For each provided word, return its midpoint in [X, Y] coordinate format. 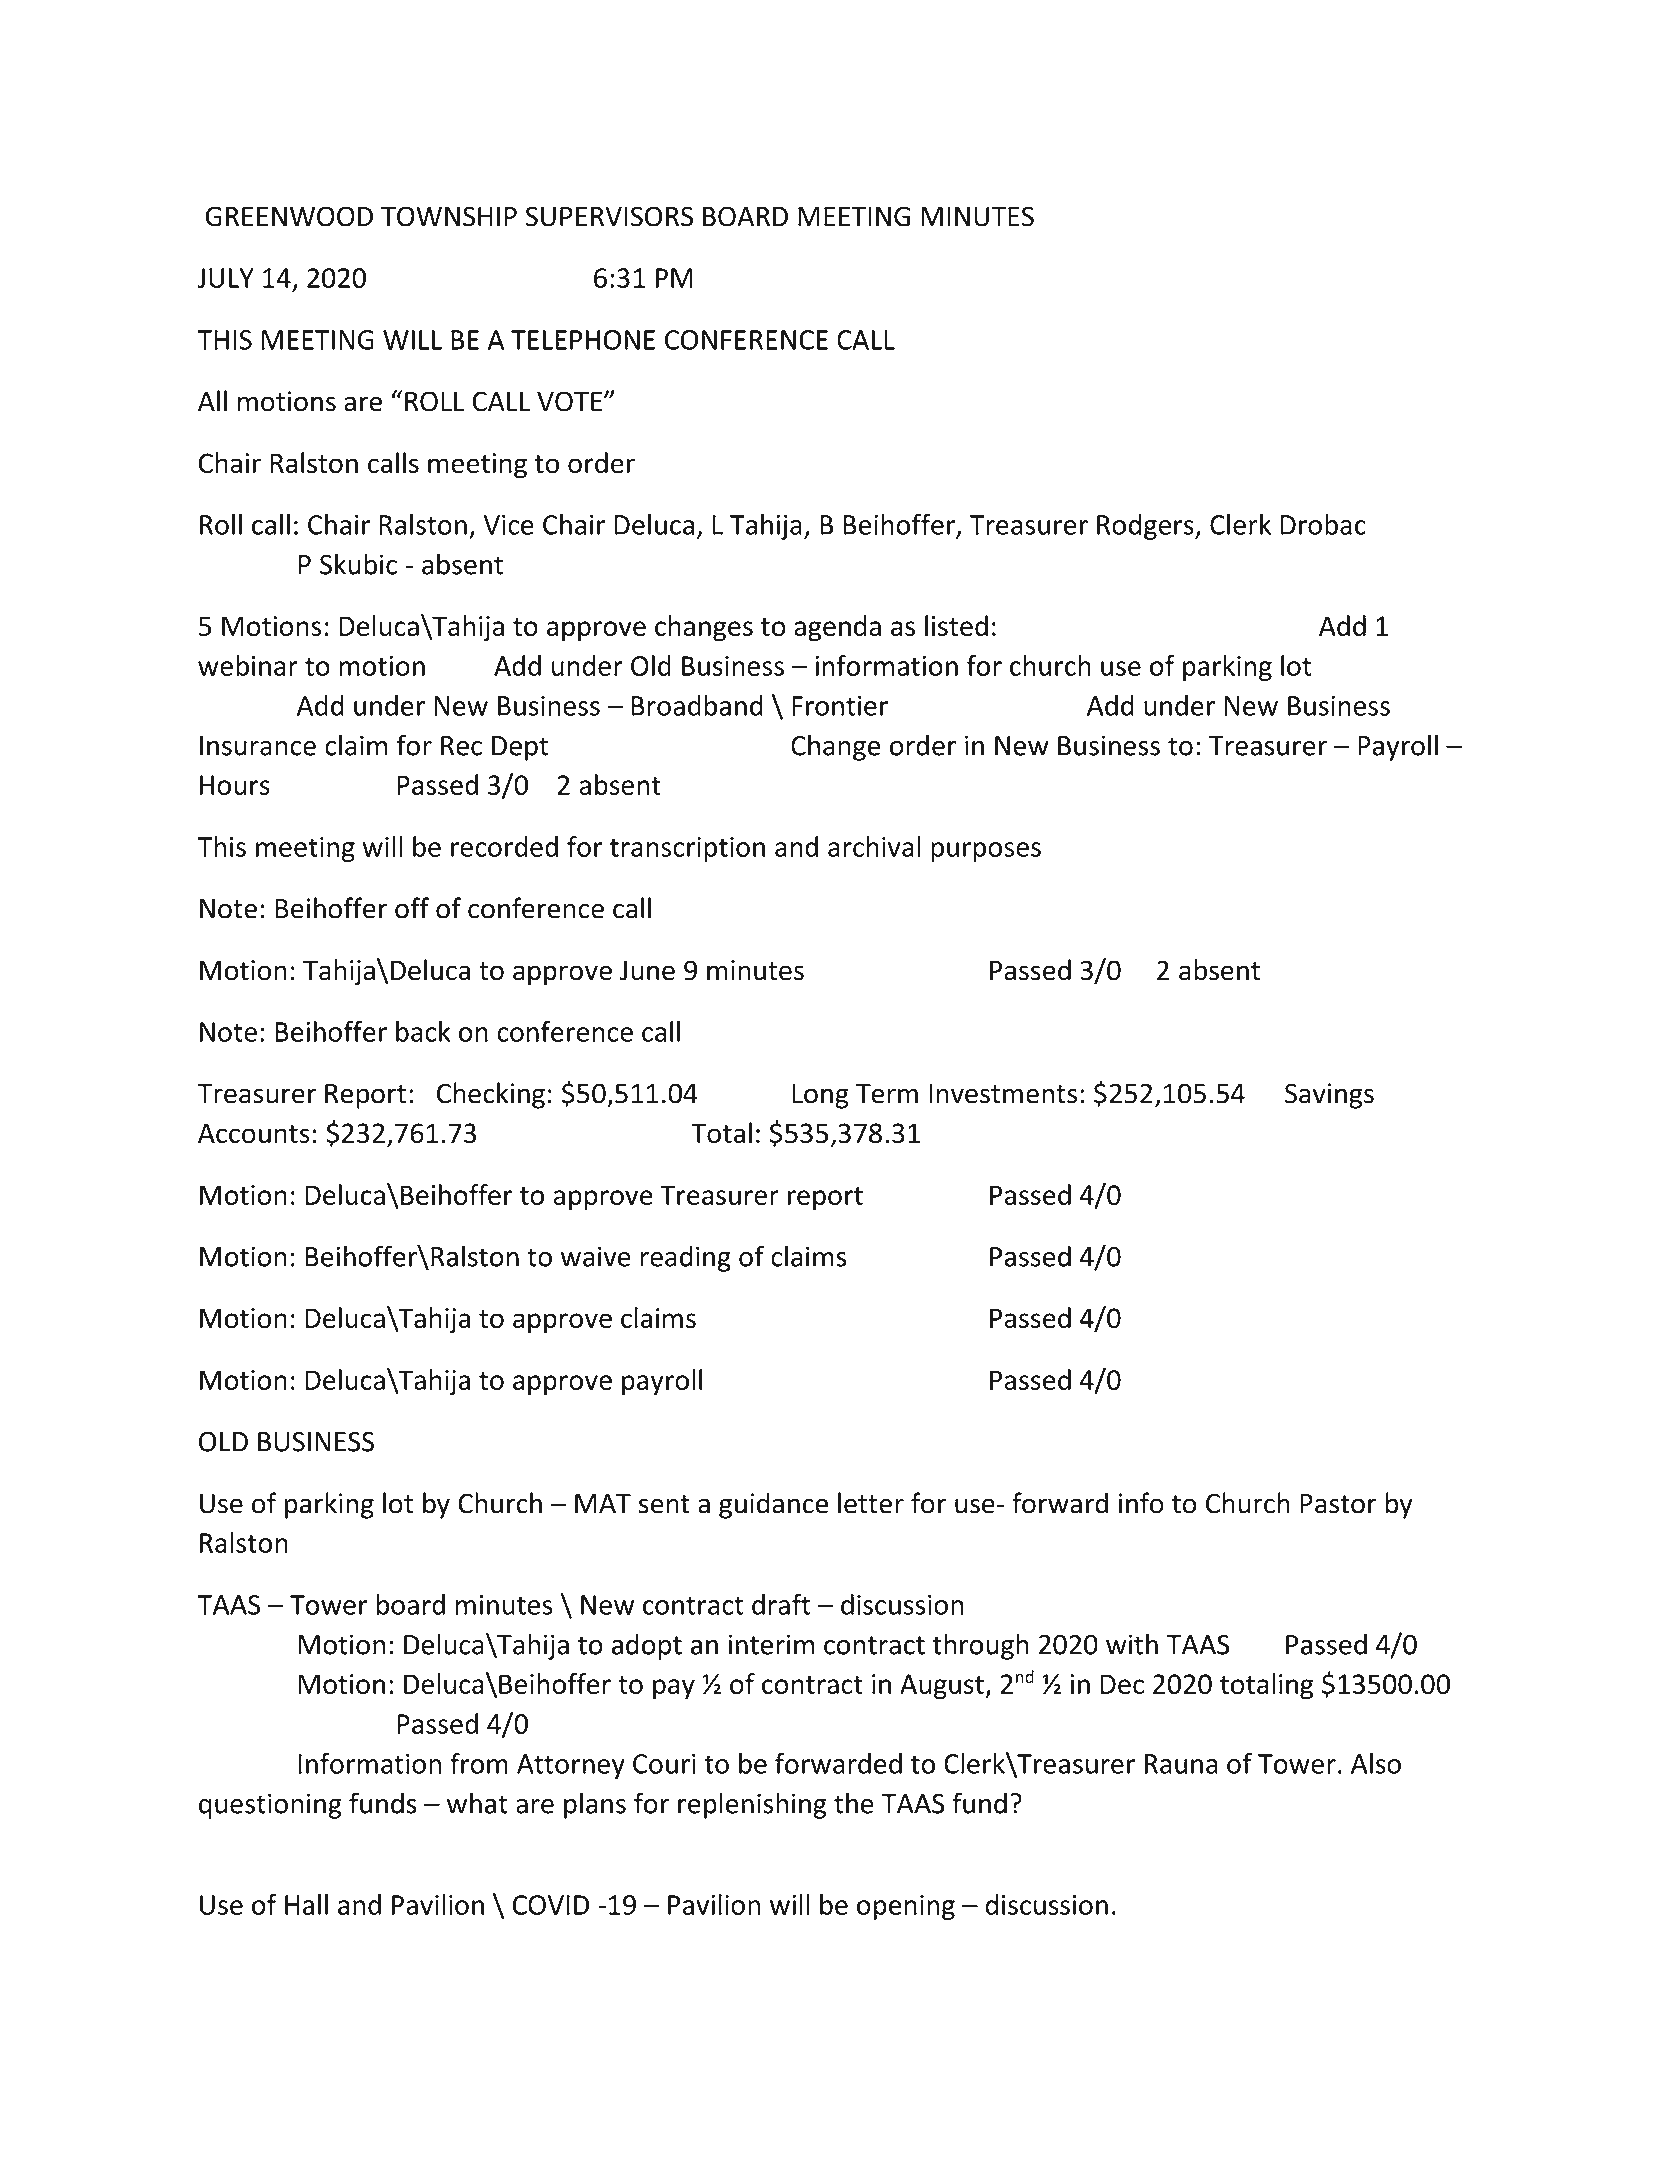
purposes [986, 852]
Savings [1329, 1096]
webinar [248, 665]
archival [874, 846]
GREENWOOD [289, 216]
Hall [306, 1904]
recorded [504, 846]
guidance [773, 1505]
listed [956, 625]
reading [686, 1258]
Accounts [254, 1133]
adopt [647, 1646]
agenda [837, 628]
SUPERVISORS [609, 216]
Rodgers [1146, 527]
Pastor [1338, 1504]
